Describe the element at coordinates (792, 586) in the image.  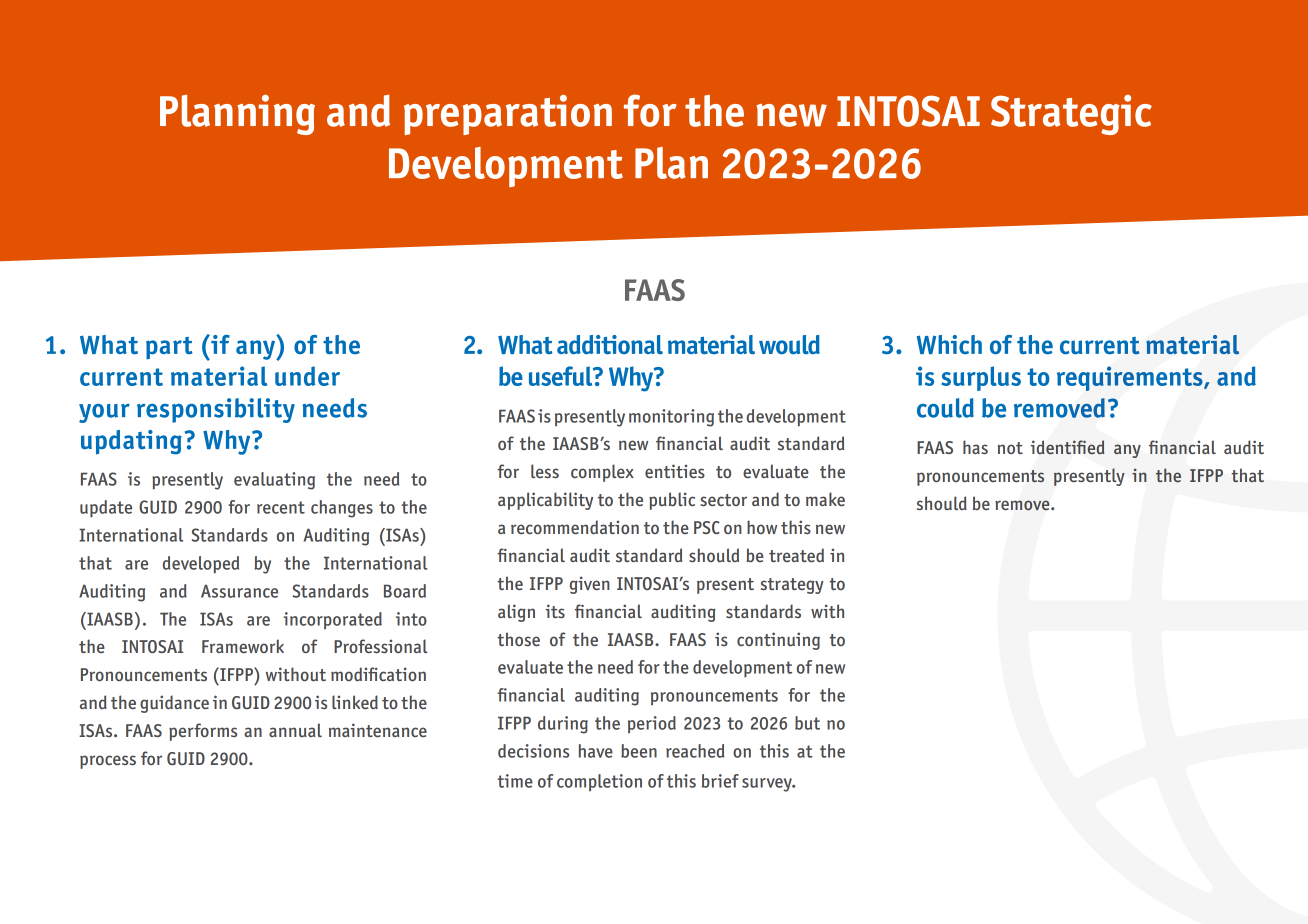
I see `strategy` at that location.
